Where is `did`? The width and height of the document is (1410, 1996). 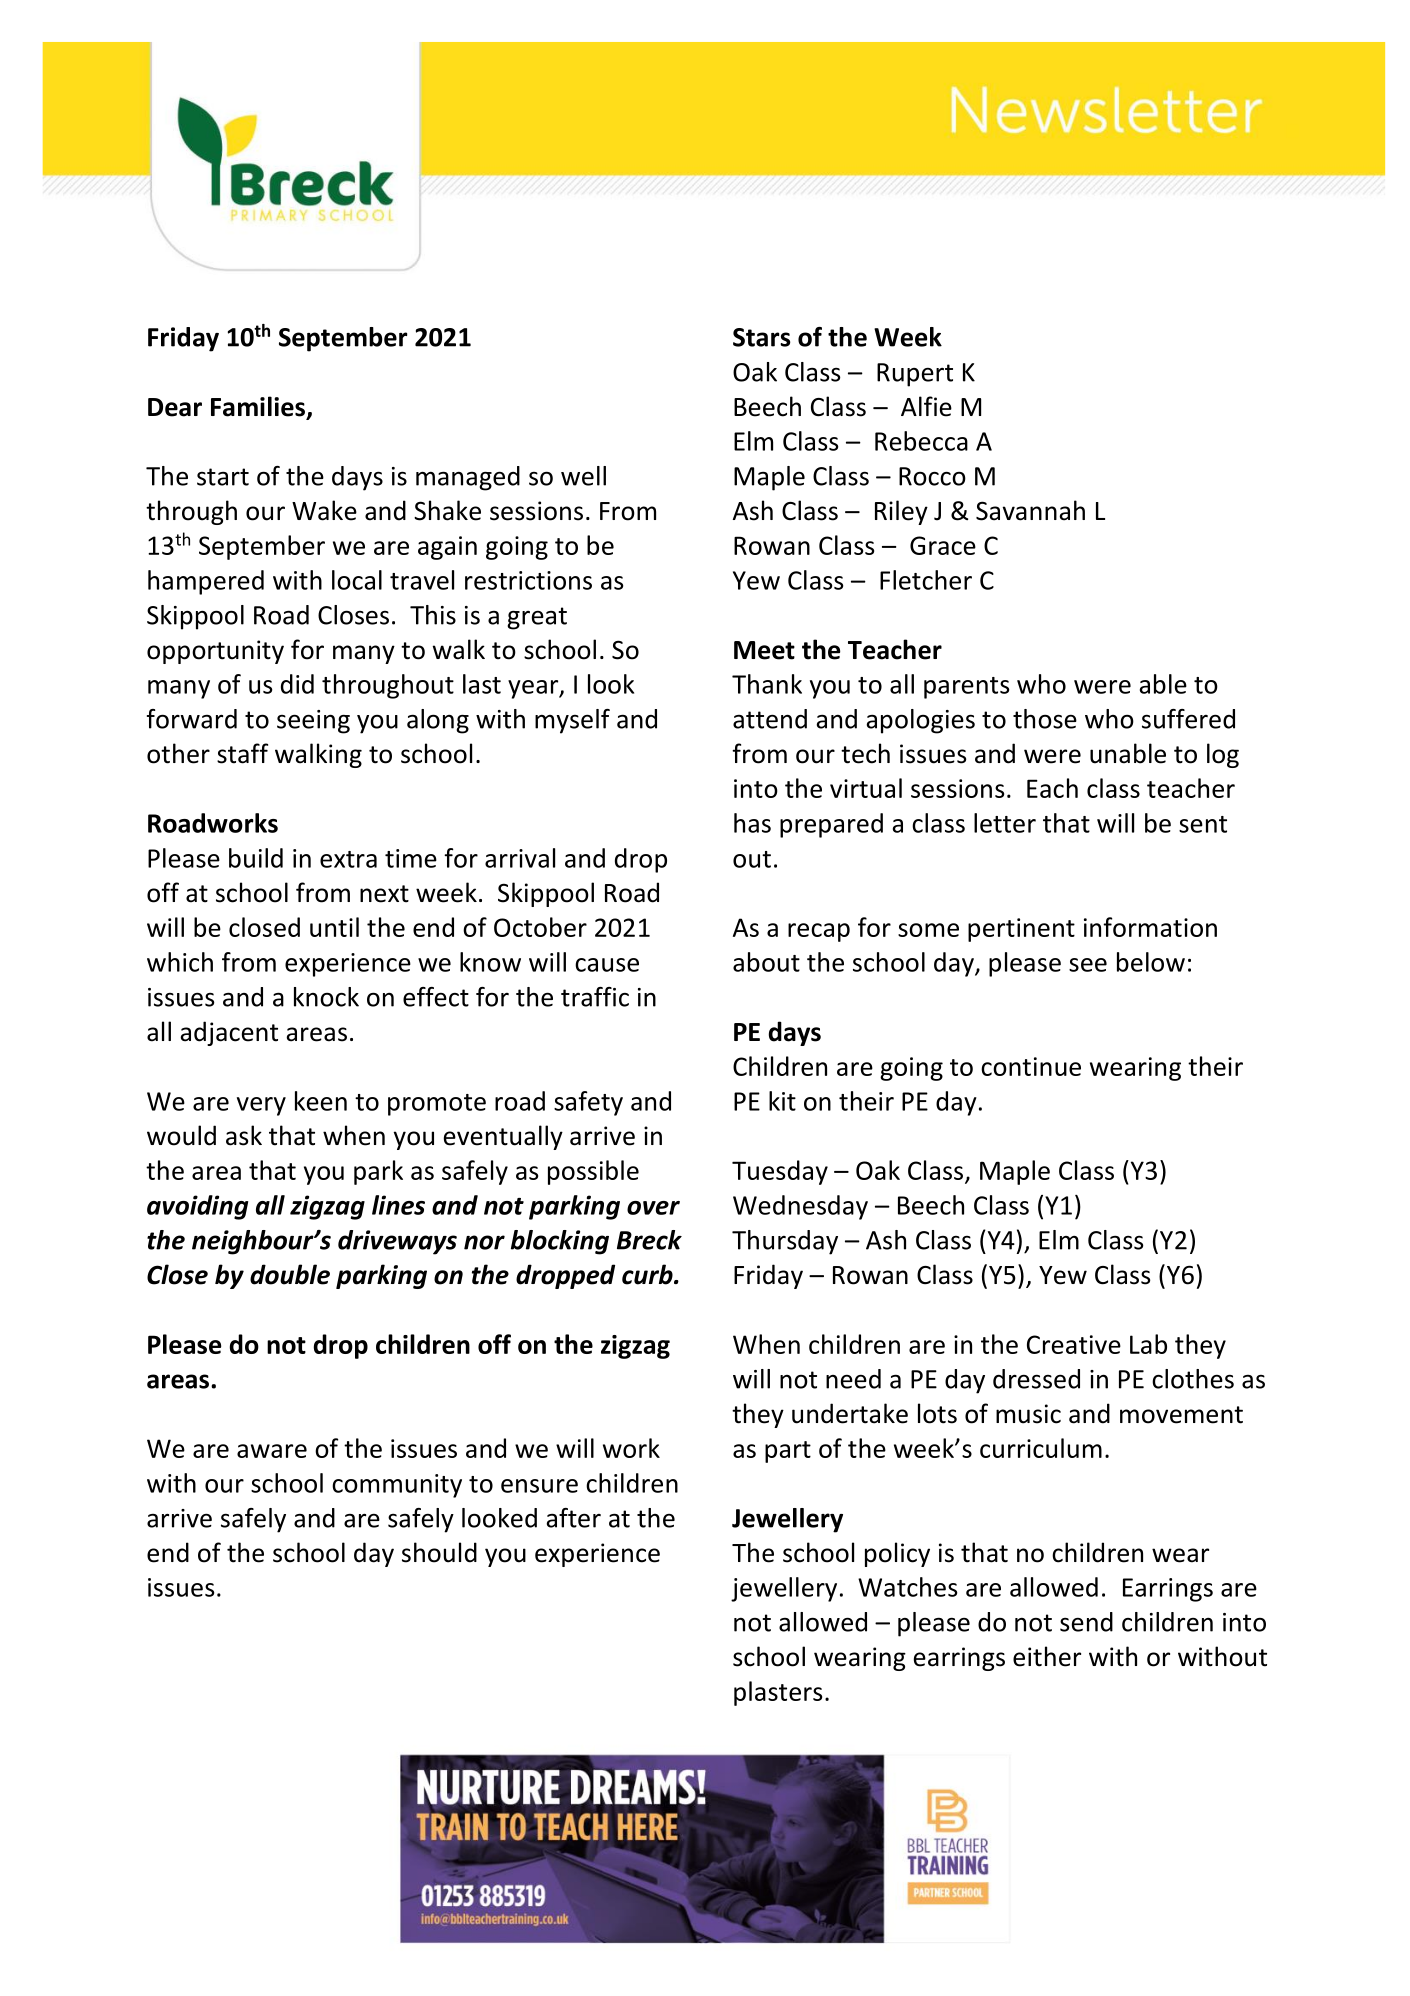
did is located at coordinates (297, 684).
